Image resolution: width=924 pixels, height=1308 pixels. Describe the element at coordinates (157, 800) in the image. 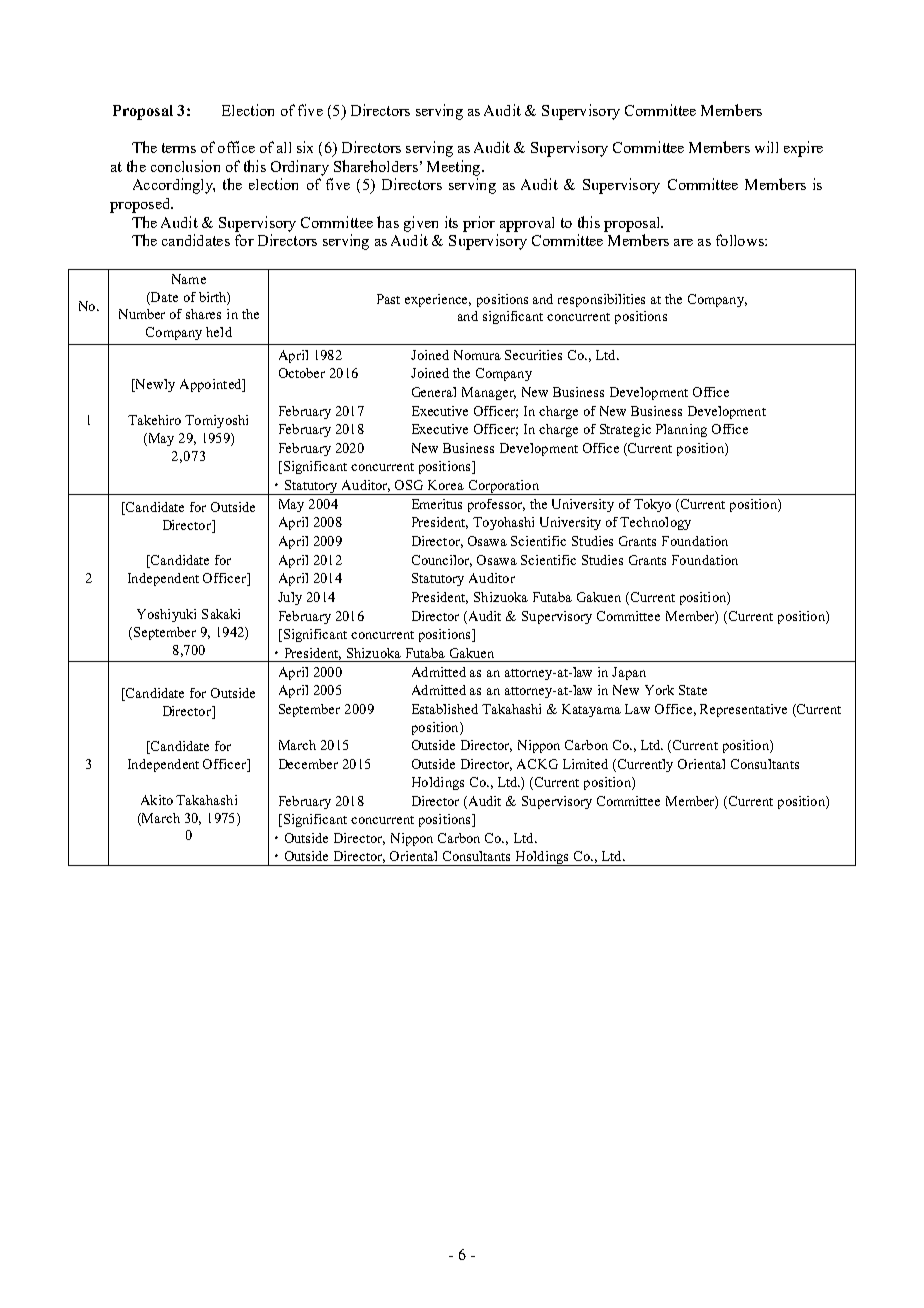

I see `Akito` at that location.
